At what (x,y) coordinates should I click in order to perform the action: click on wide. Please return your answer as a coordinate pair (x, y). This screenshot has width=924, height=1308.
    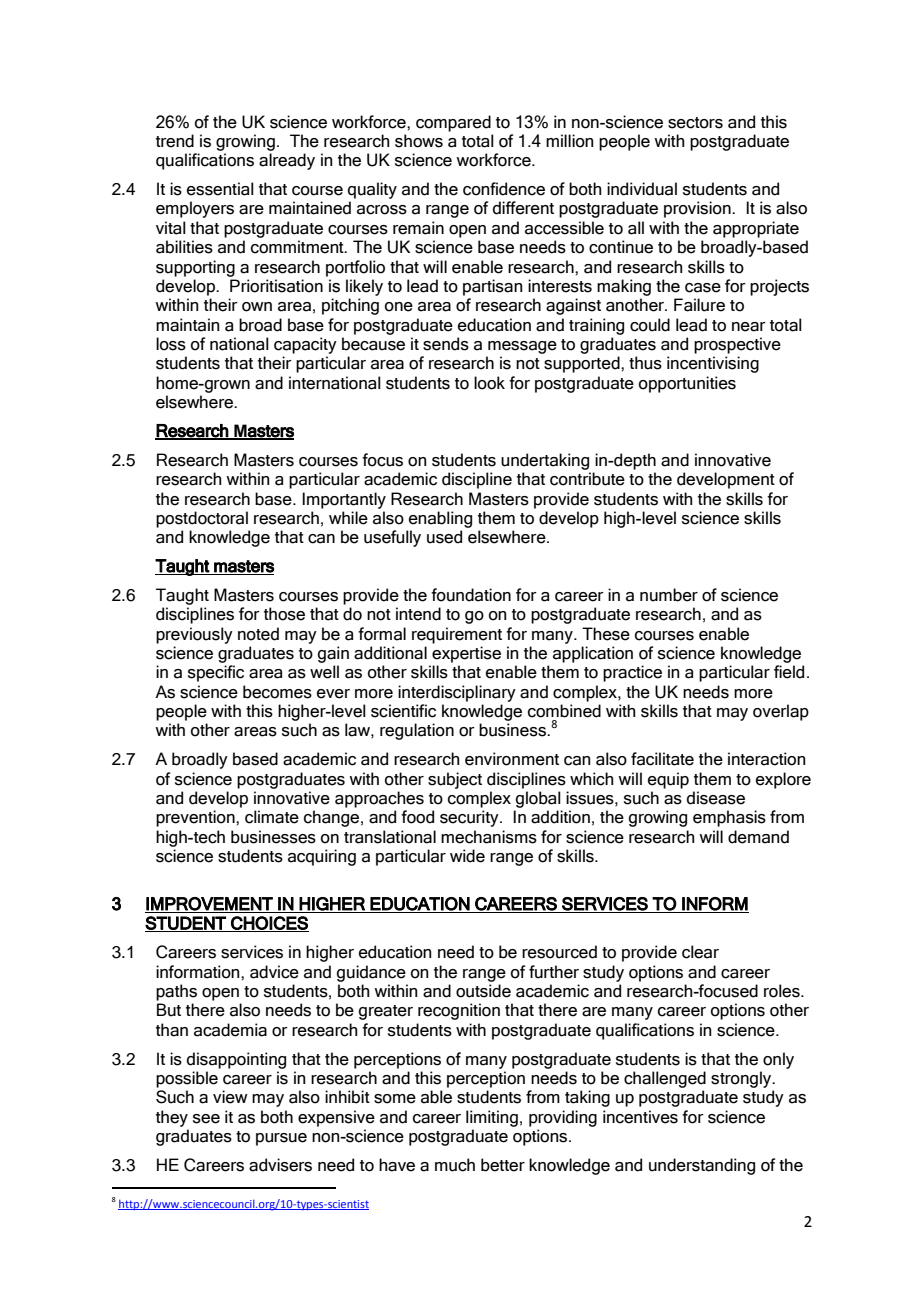
    Looking at the image, I should click on (467, 856).
